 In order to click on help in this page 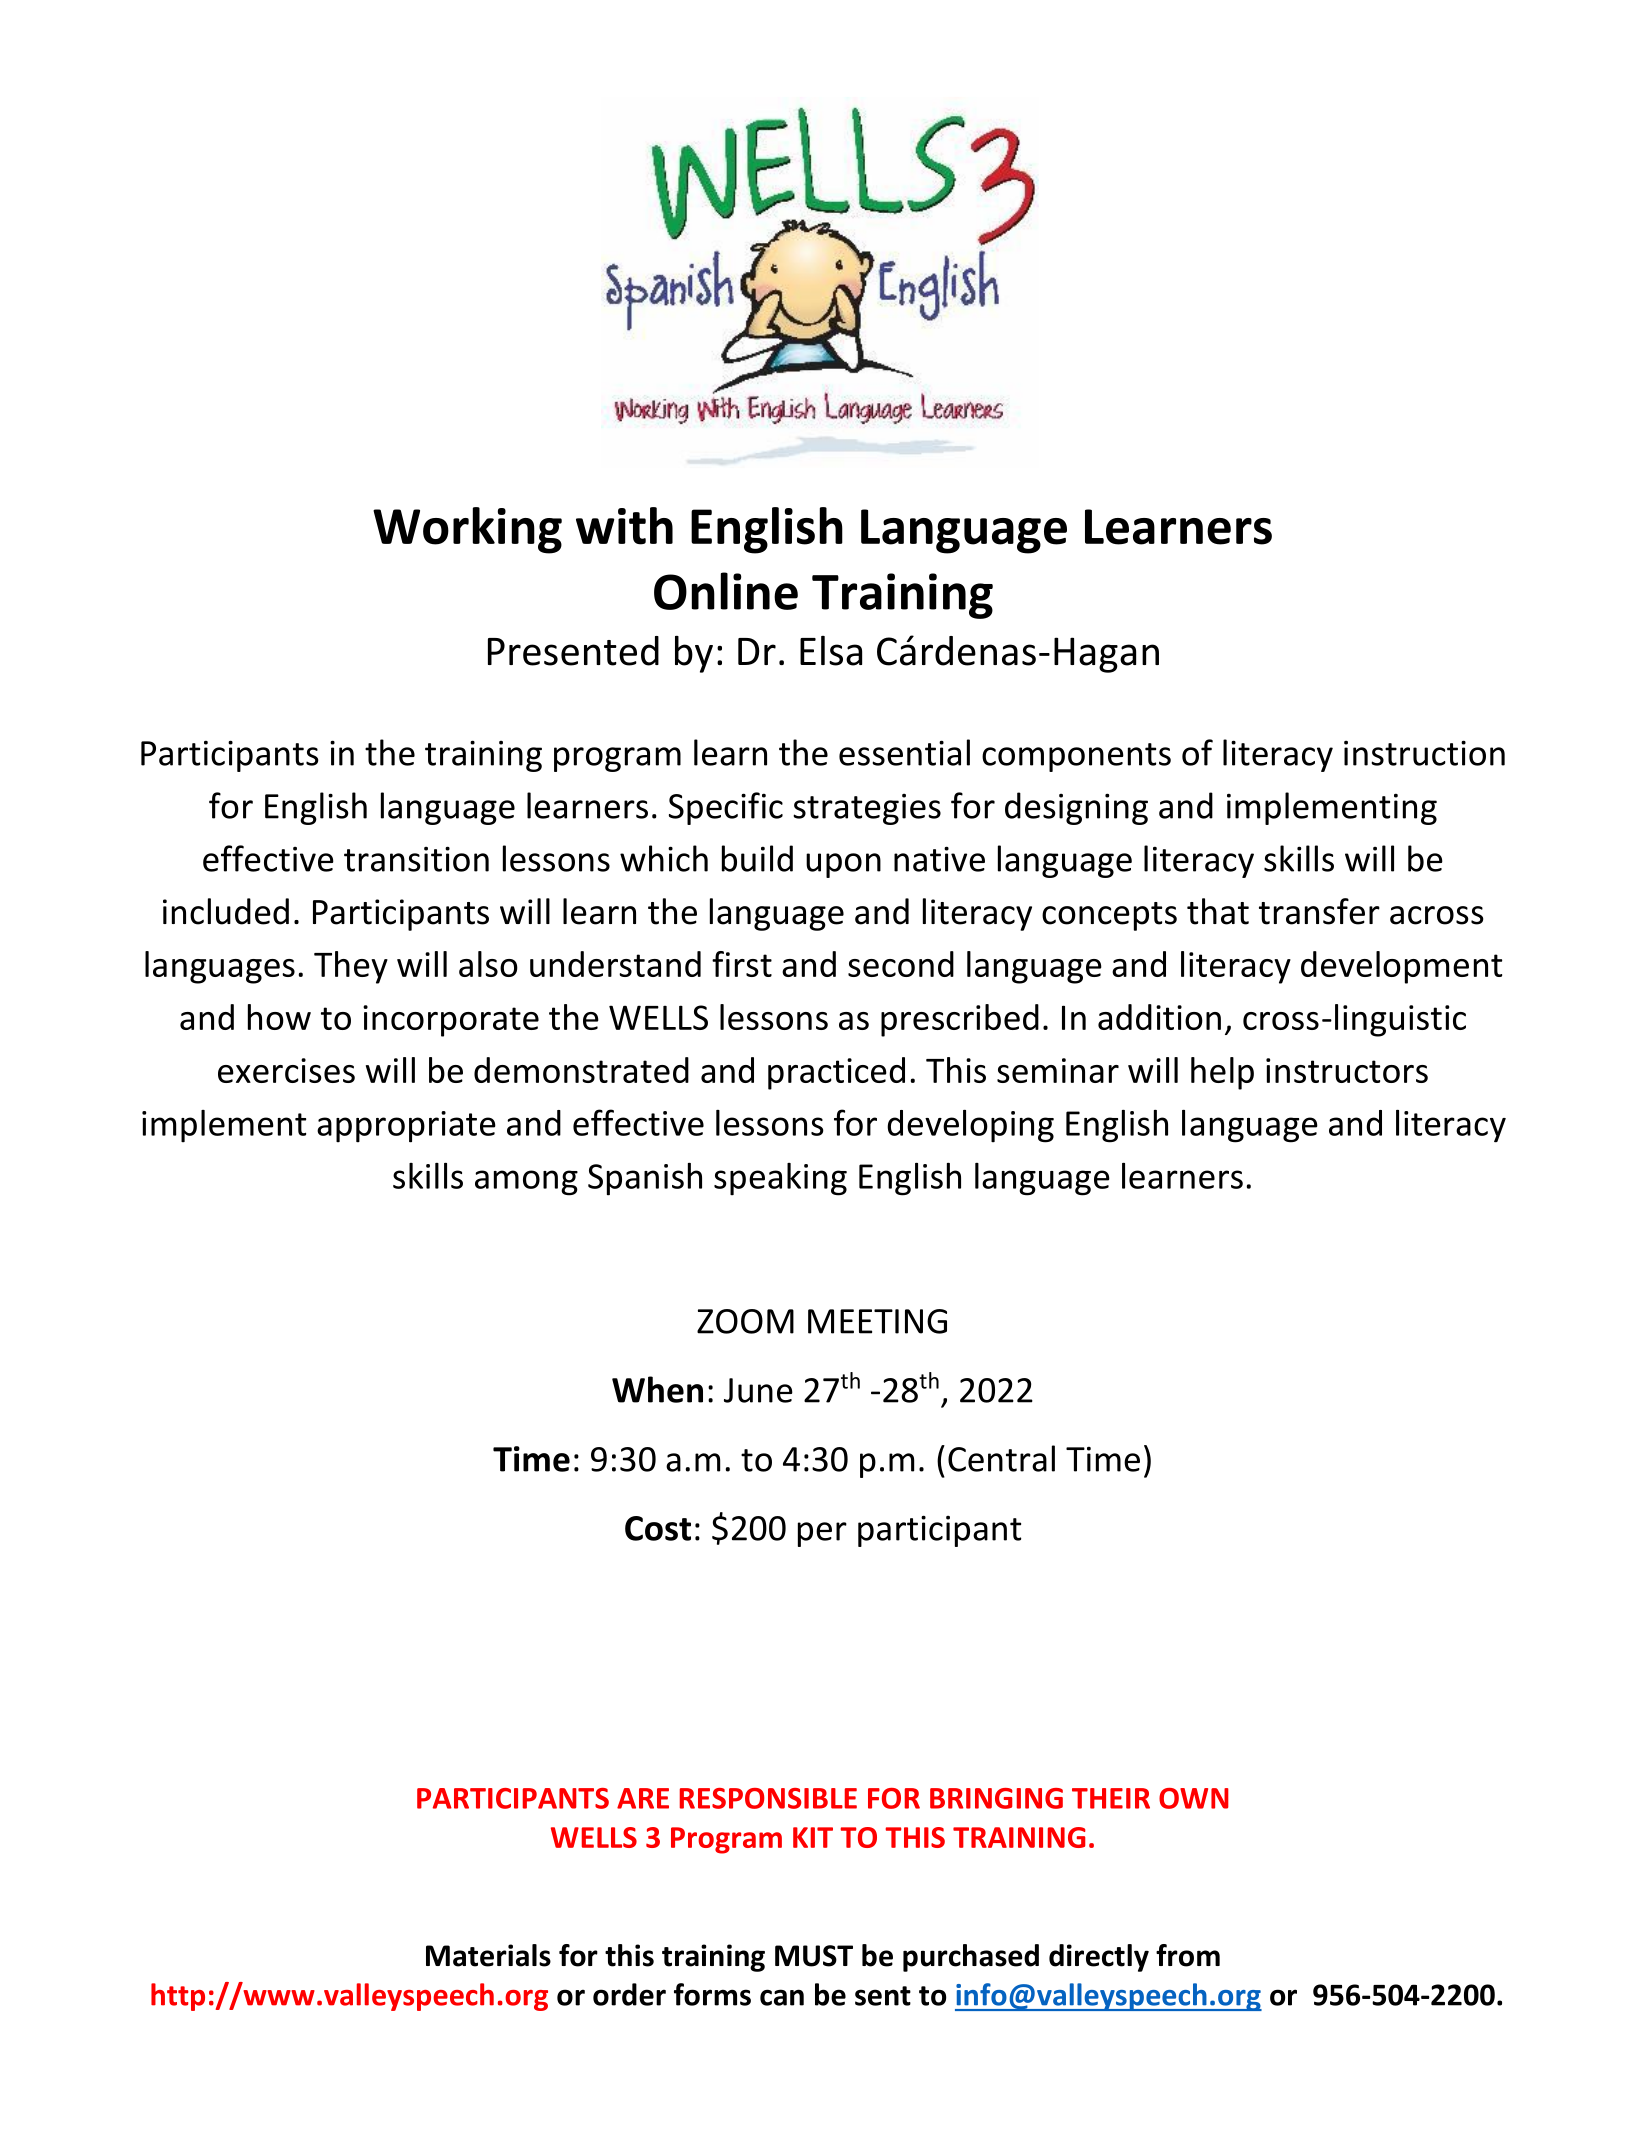, I will do `click(1222, 1073)`.
